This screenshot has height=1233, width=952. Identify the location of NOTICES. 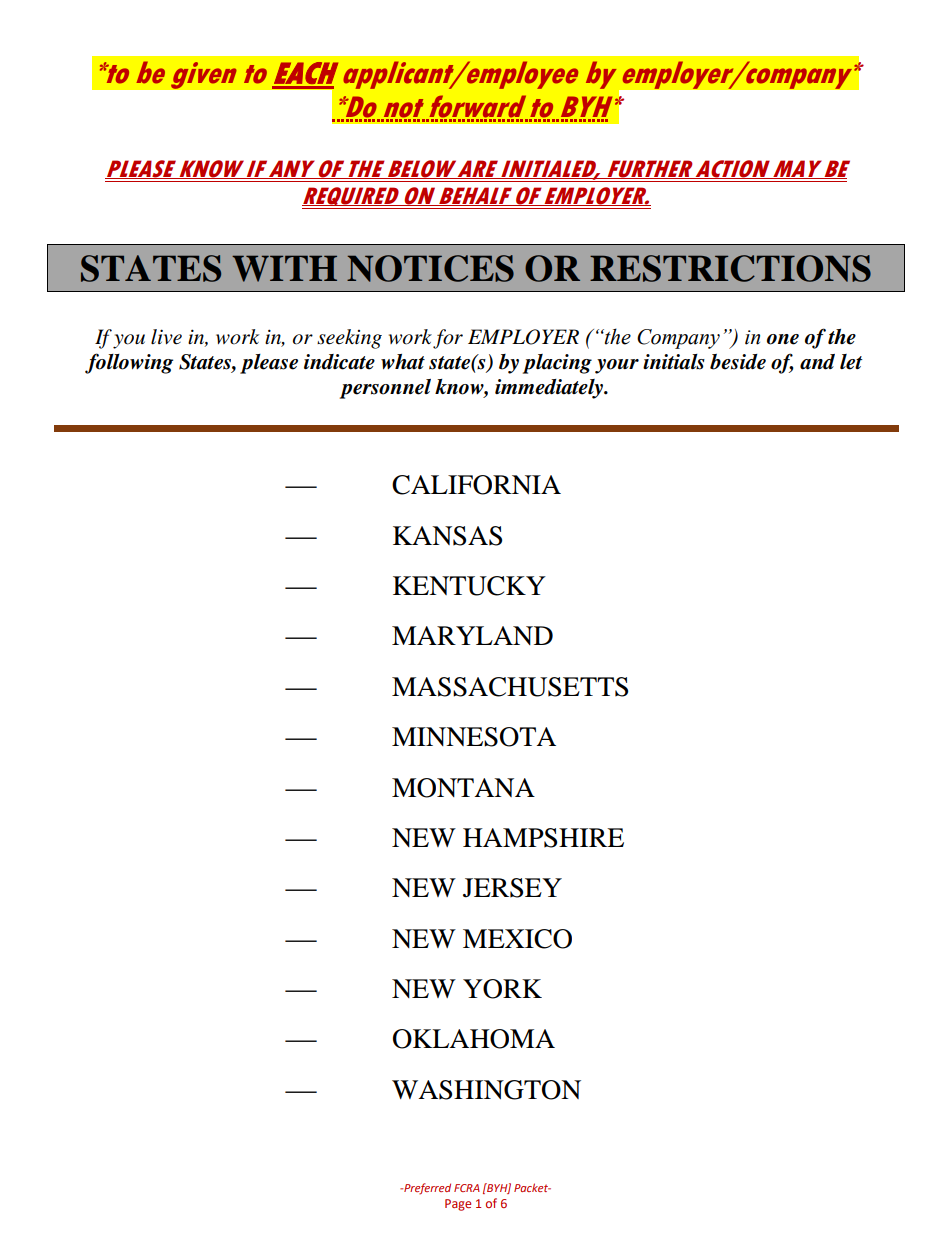
(430, 268).
